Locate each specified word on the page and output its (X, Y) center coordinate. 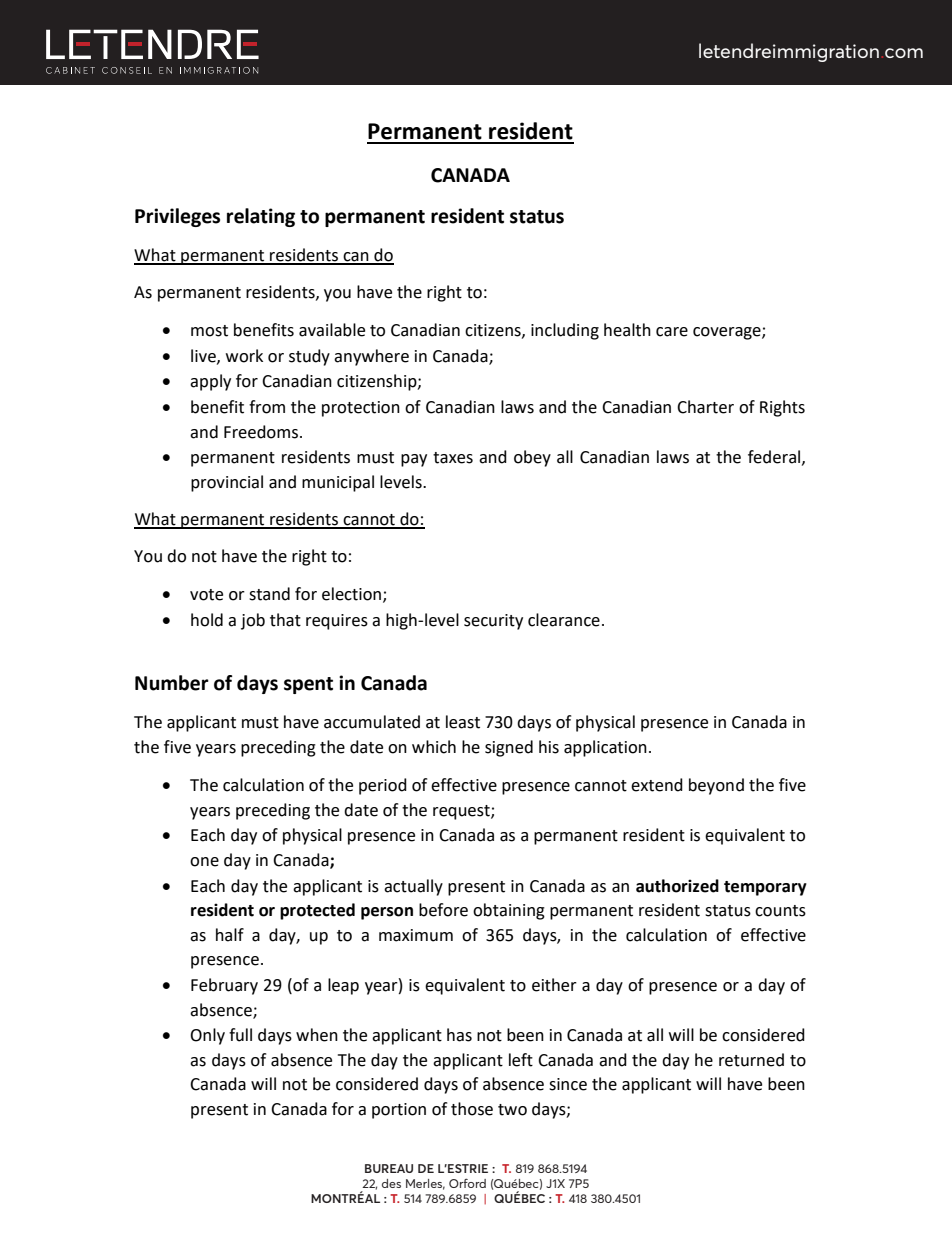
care (672, 332)
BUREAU (389, 1168)
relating (261, 217)
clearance (564, 620)
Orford (467, 1183)
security (493, 622)
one (204, 862)
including (565, 331)
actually (413, 887)
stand (269, 594)
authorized (677, 886)
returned (751, 1060)
